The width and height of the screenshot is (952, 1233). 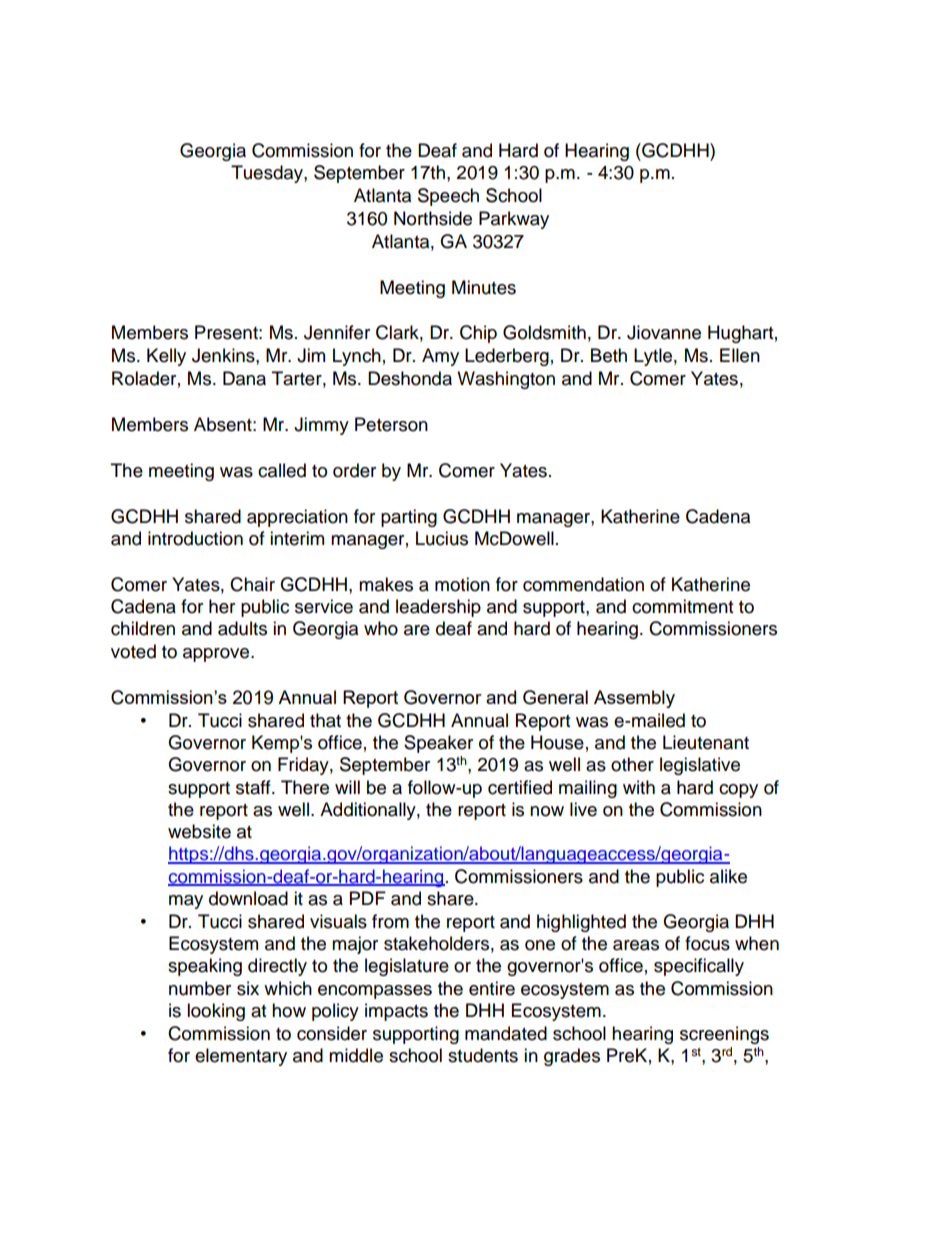 I want to click on students, so click(x=483, y=1055).
